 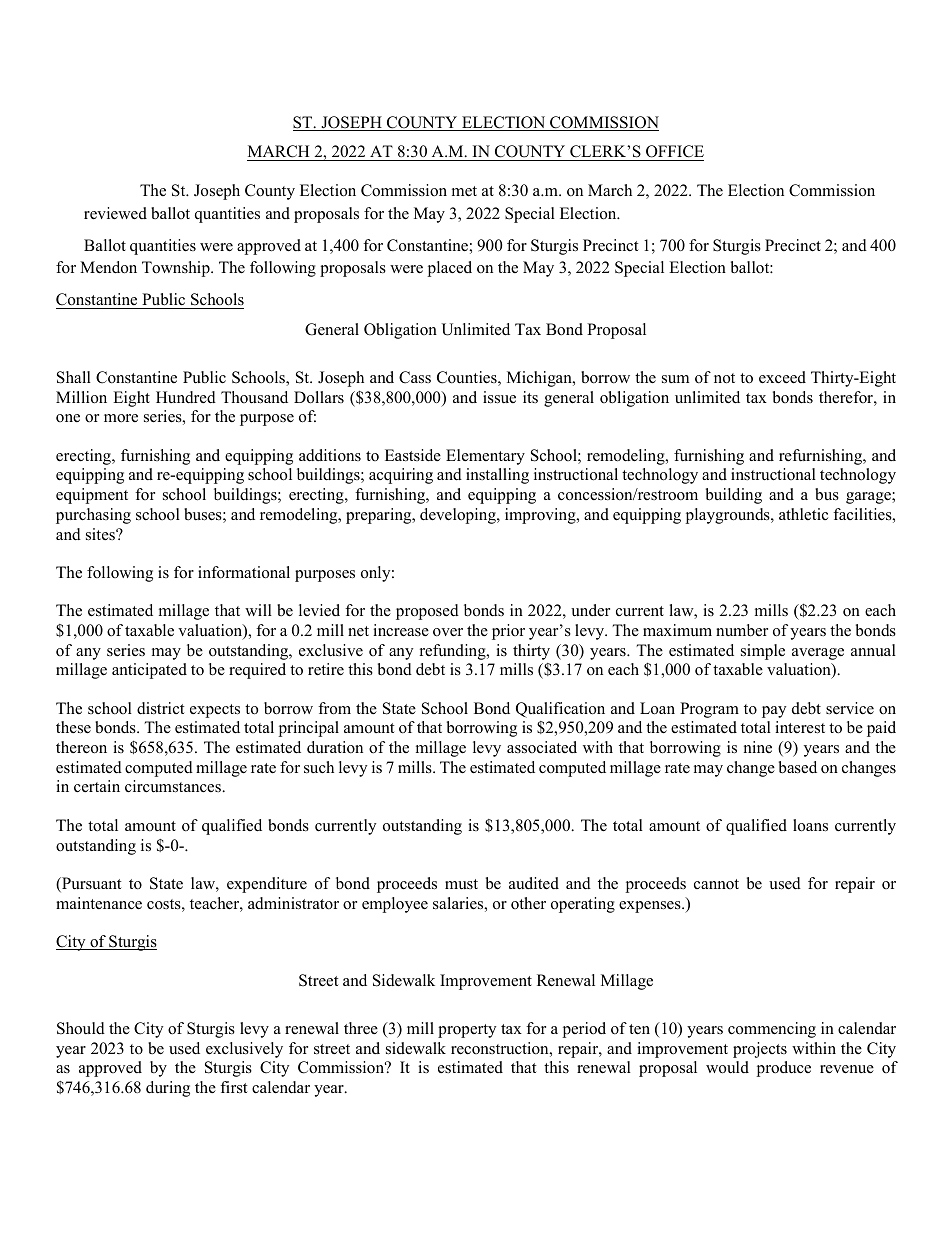 I want to click on over, so click(x=448, y=632).
